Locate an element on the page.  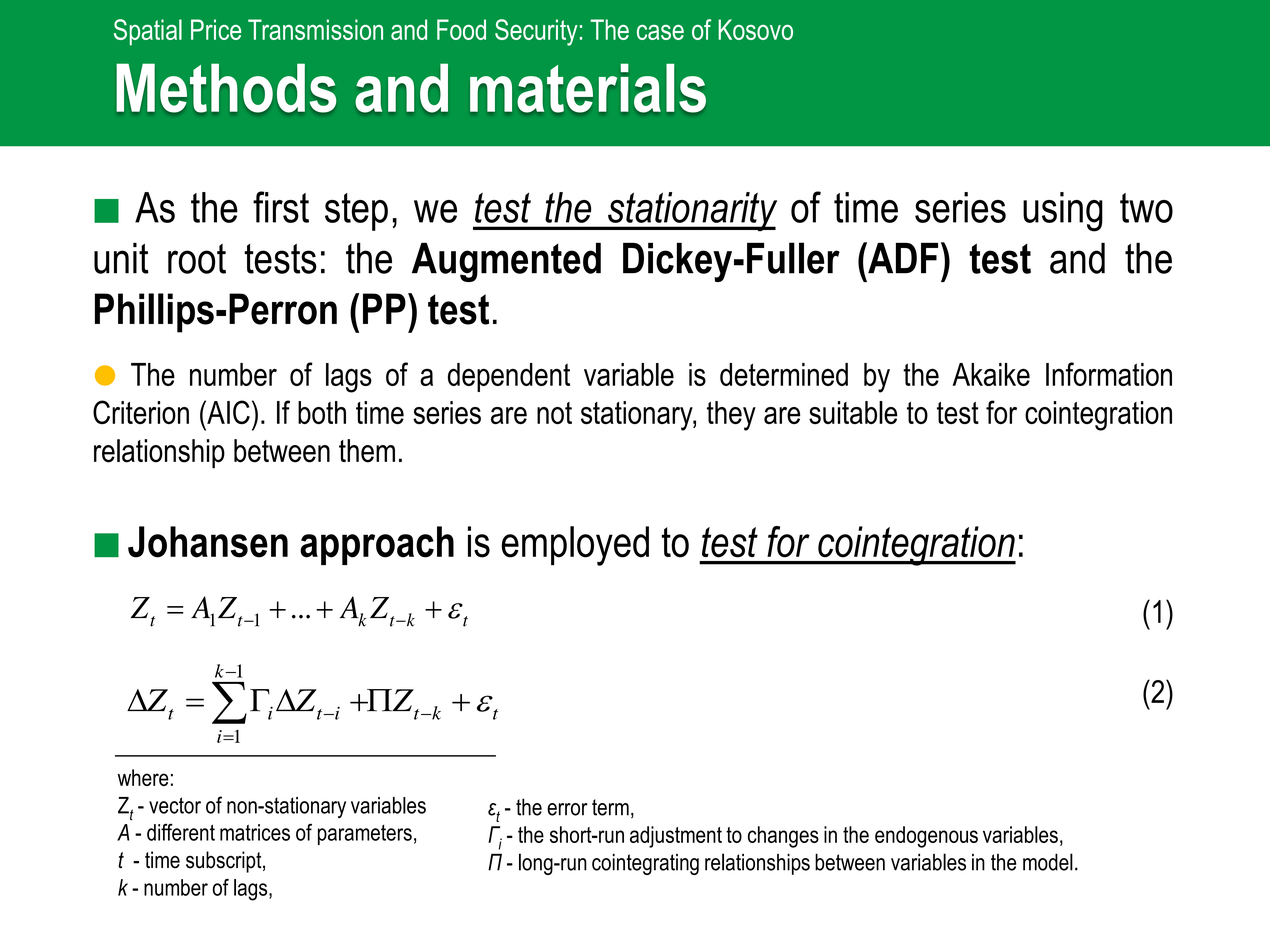
matrices is located at coordinates (255, 832).
